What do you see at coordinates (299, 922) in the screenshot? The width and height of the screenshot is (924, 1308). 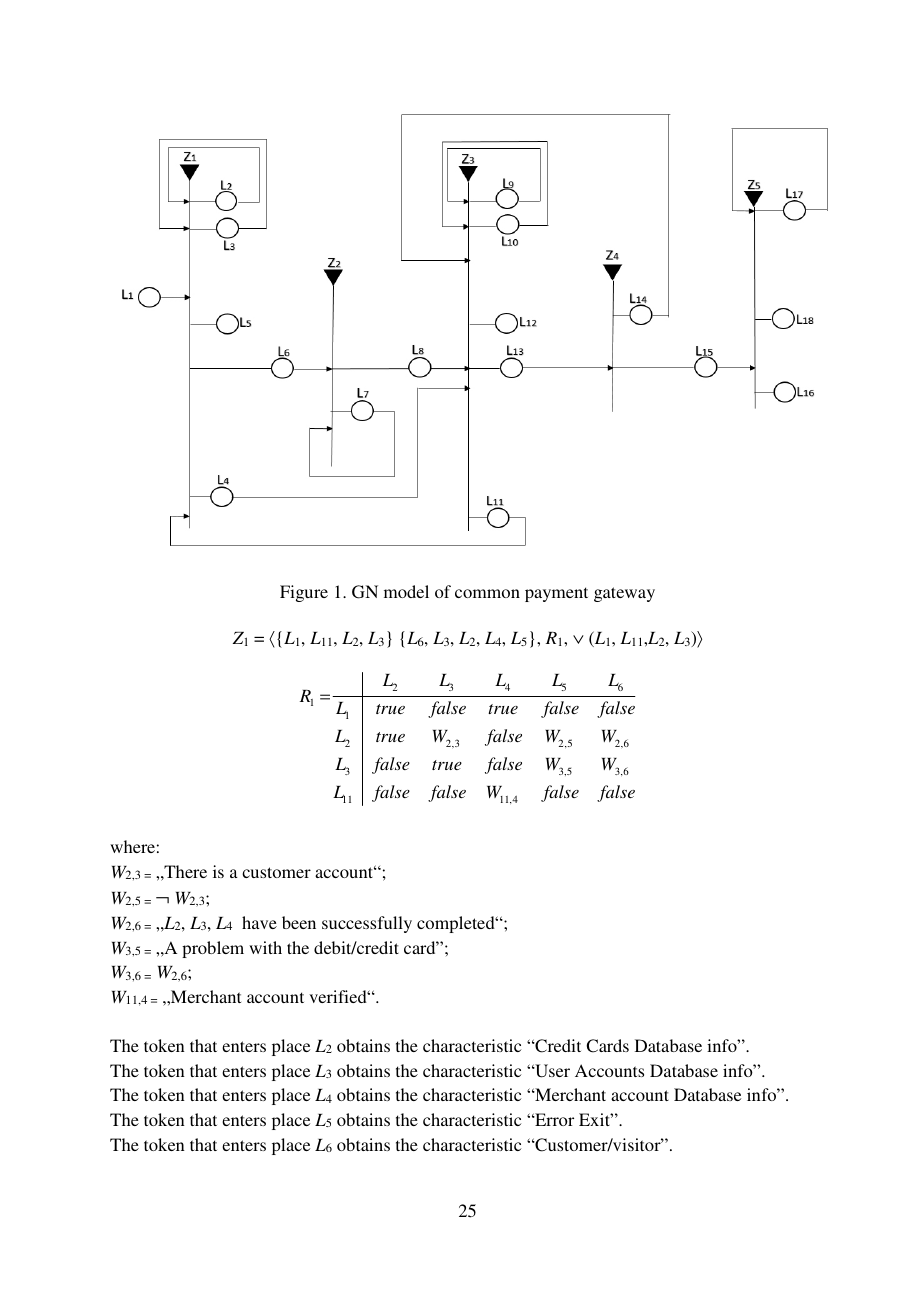 I see `been` at bounding box center [299, 922].
